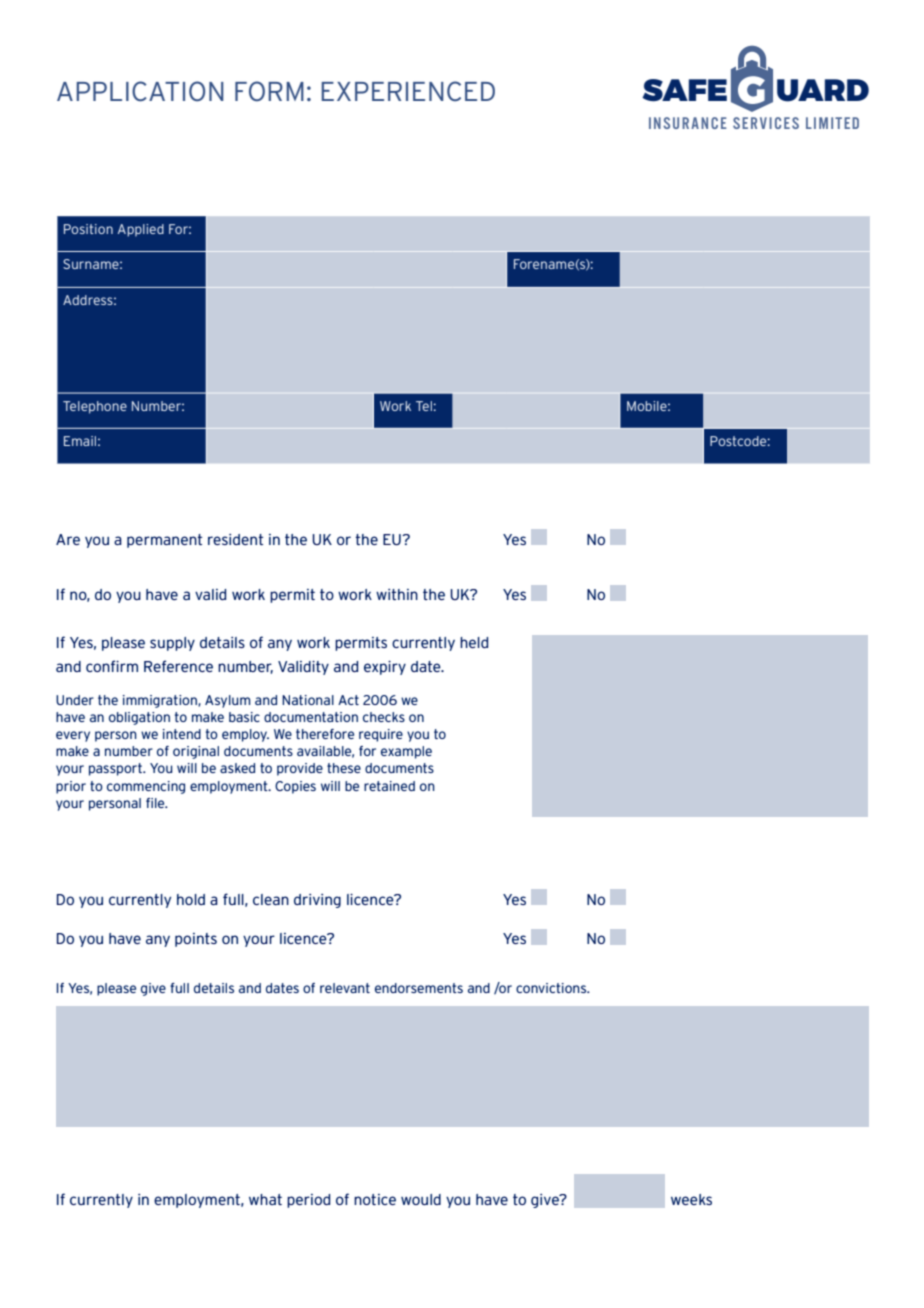 Image resolution: width=924 pixels, height=1308 pixels. What do you see at coordinates (140, 91) in the screenshot?
I see `APPLICATION` at bounding box center [140, 91].
